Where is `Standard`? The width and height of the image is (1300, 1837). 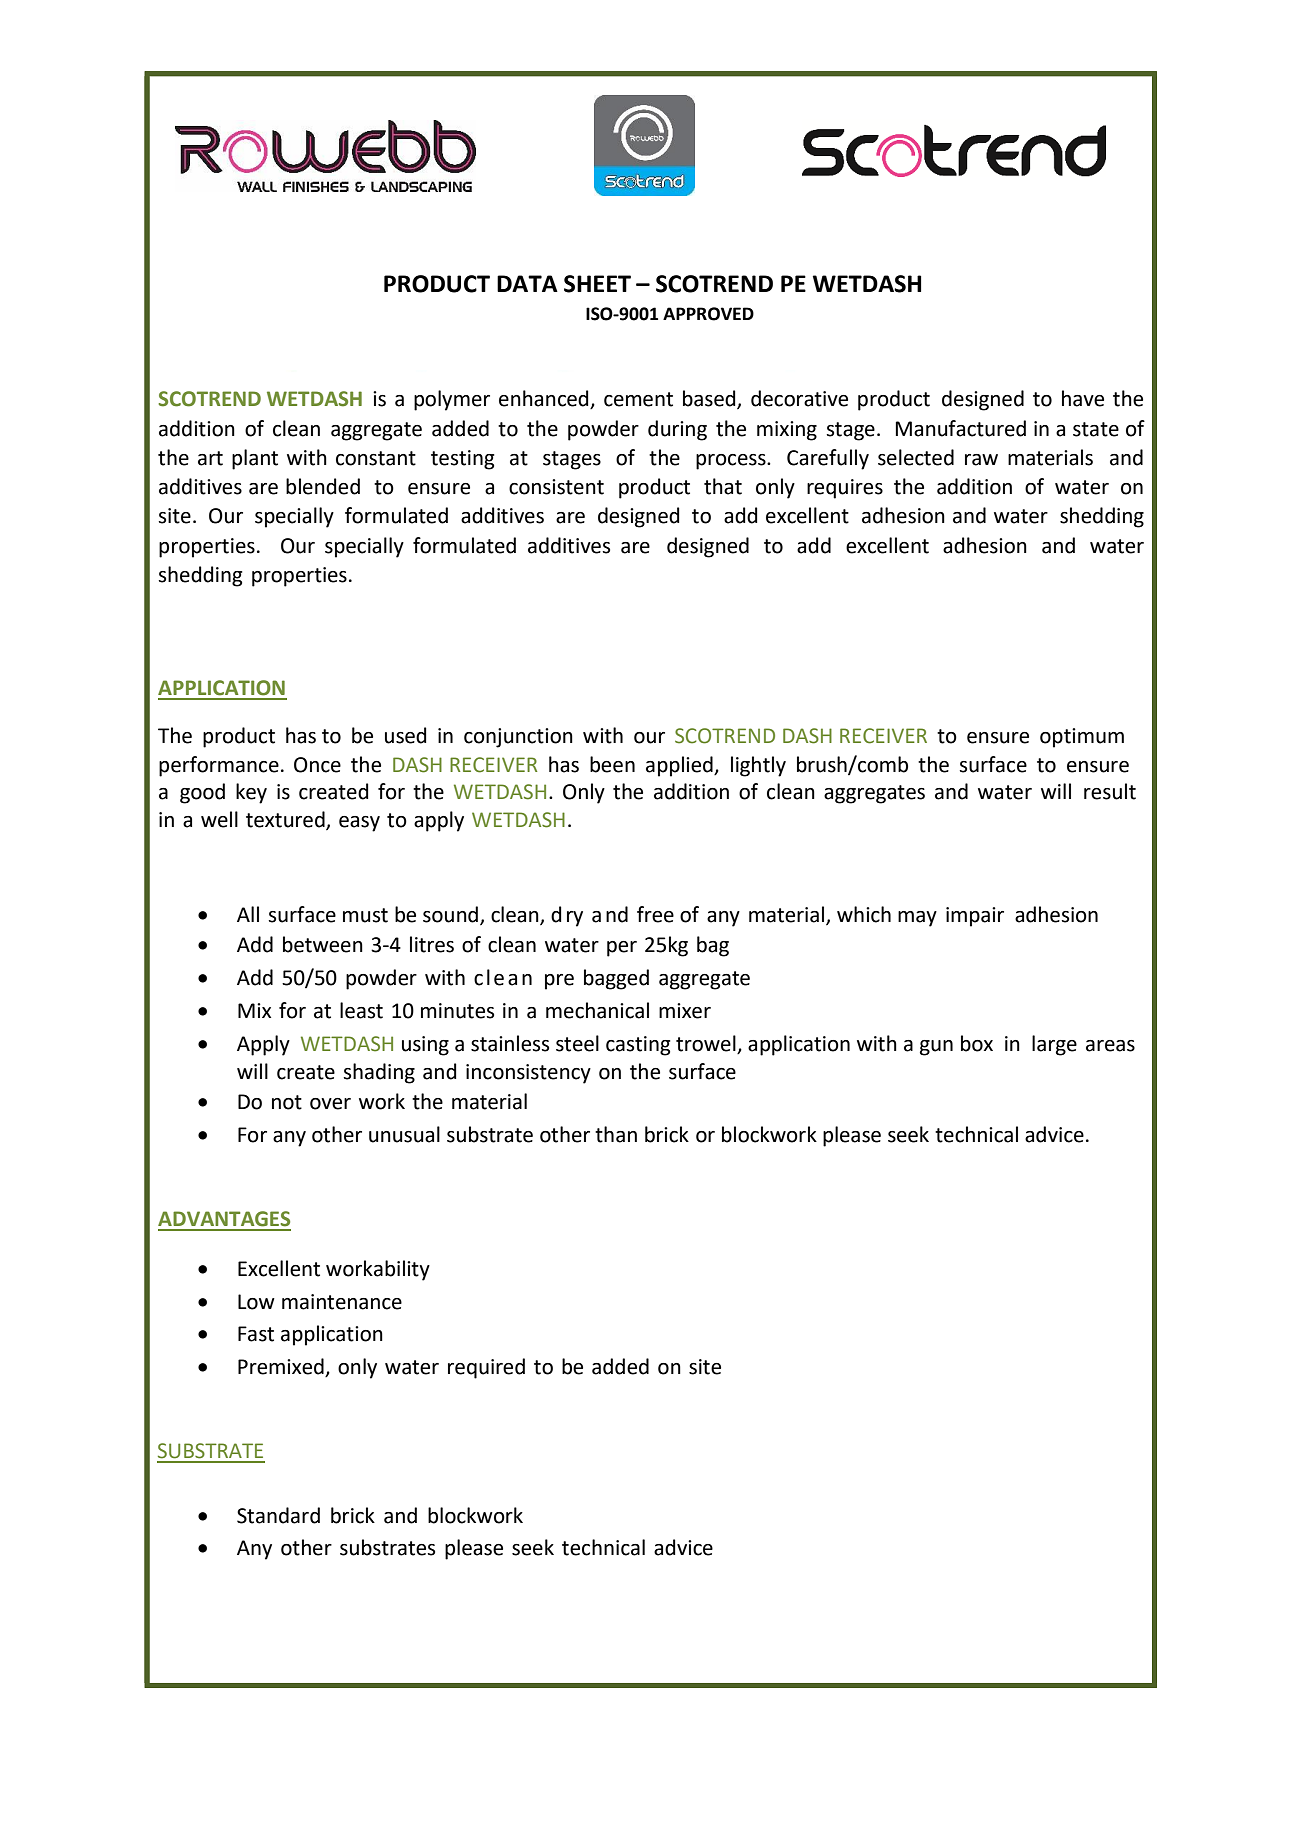 Standard is located at coordinates (278, 1515).
